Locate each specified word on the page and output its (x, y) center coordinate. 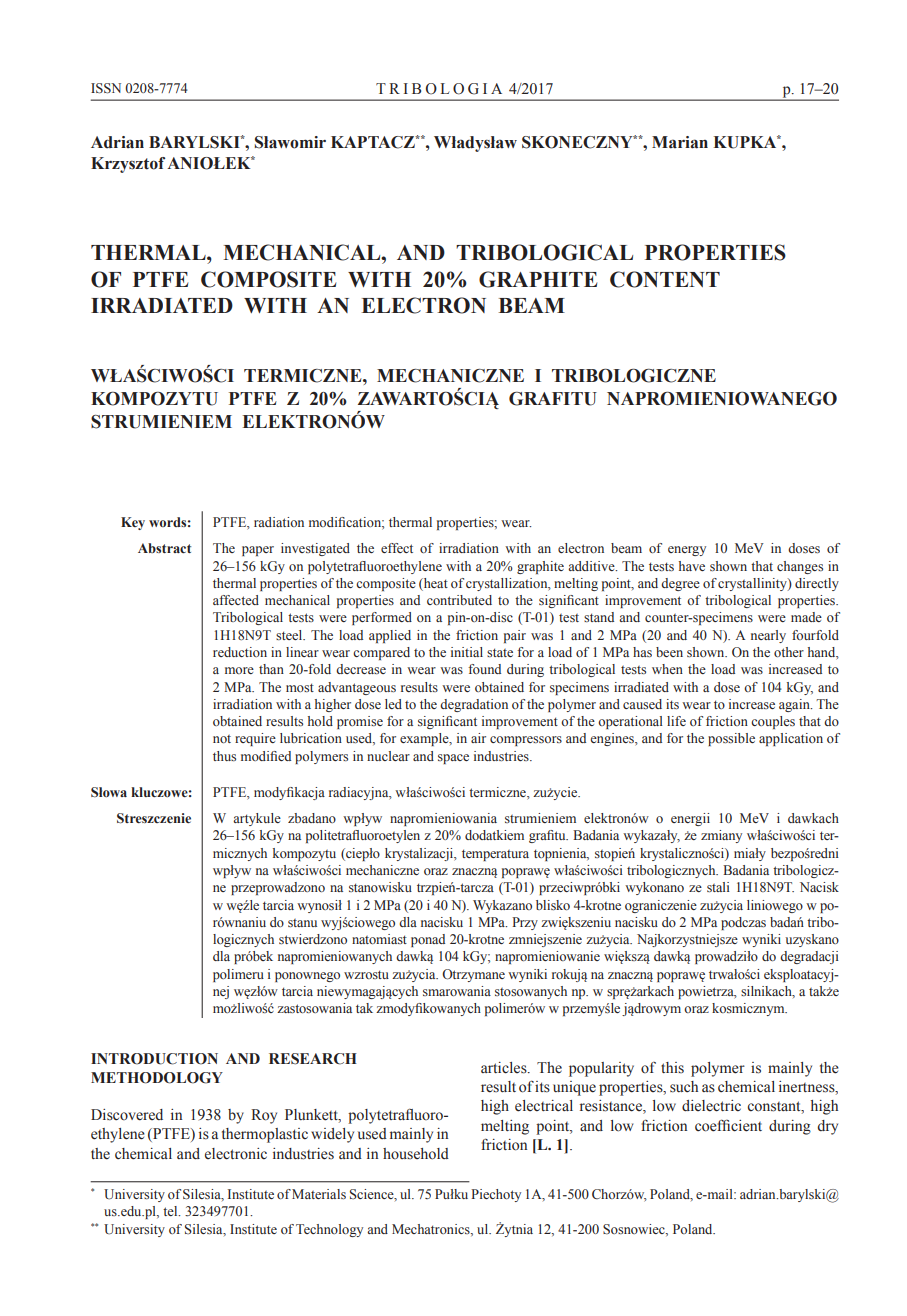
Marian (680, 142)
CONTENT (665, 279)
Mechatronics (432, 1230)
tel (171, 1211)
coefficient (728, 1125)
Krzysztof (128, 165)
